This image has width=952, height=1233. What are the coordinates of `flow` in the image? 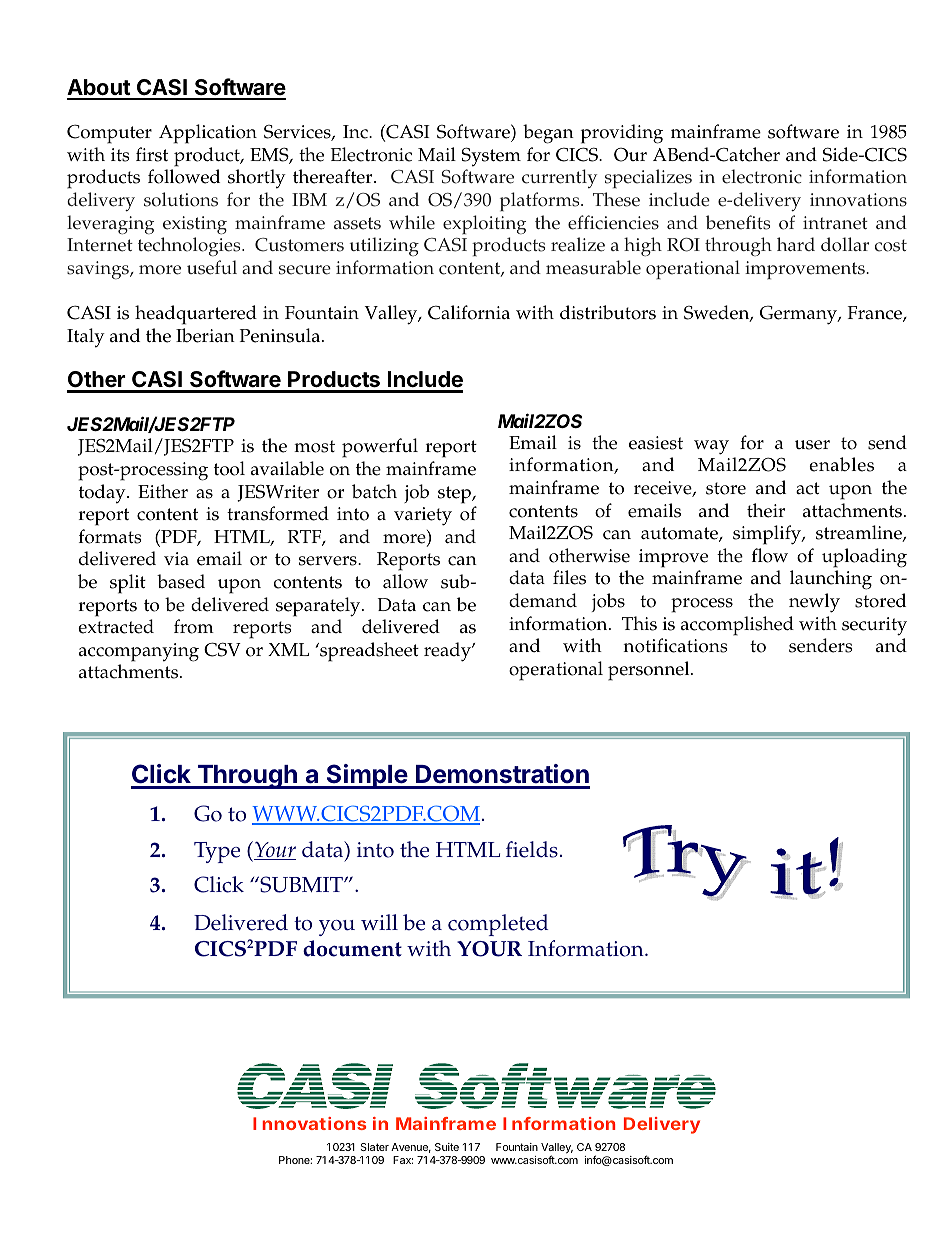 It's located at (770, 555).
